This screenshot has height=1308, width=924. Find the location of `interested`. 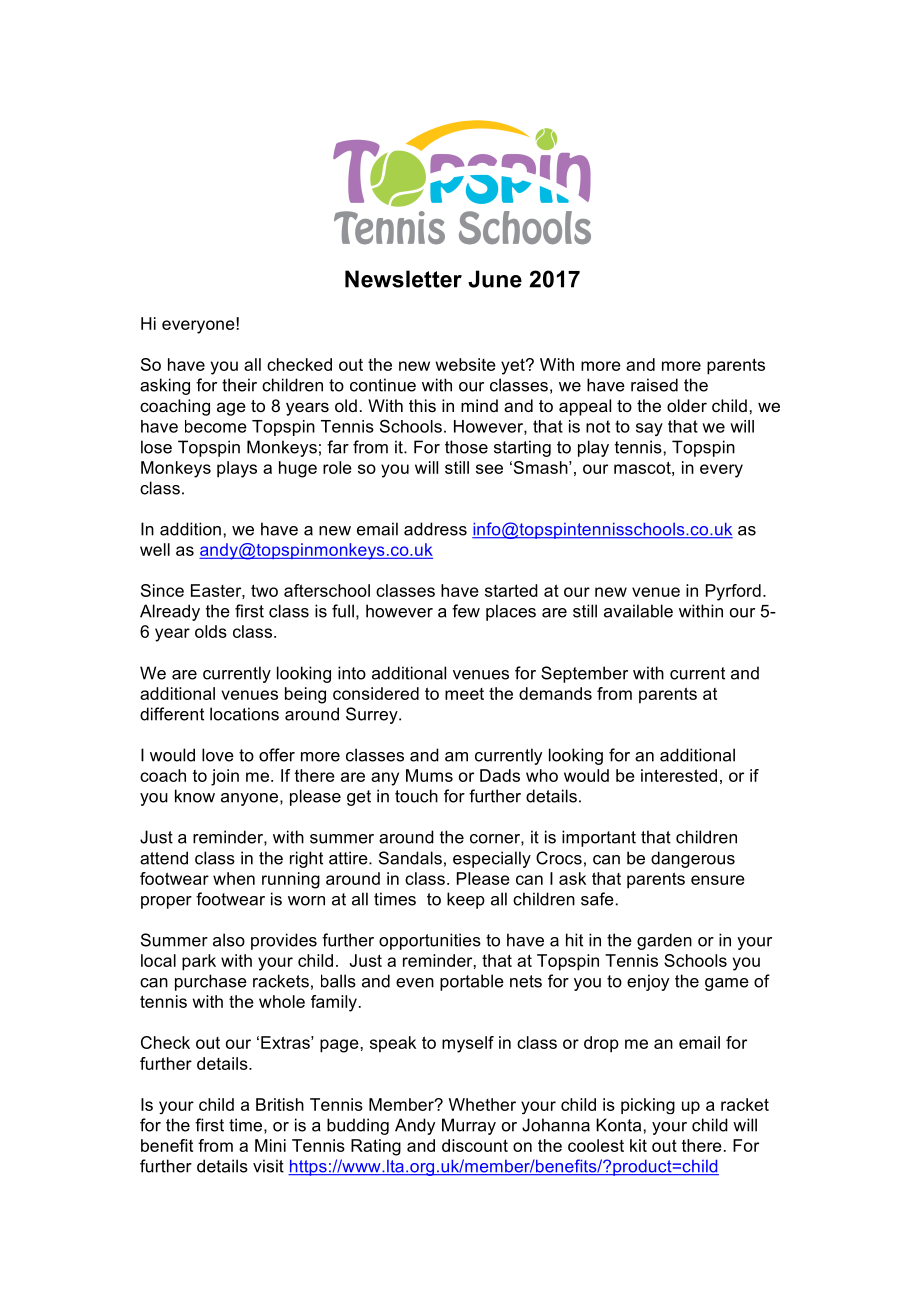

interested is located at coordinates (679, 775).
